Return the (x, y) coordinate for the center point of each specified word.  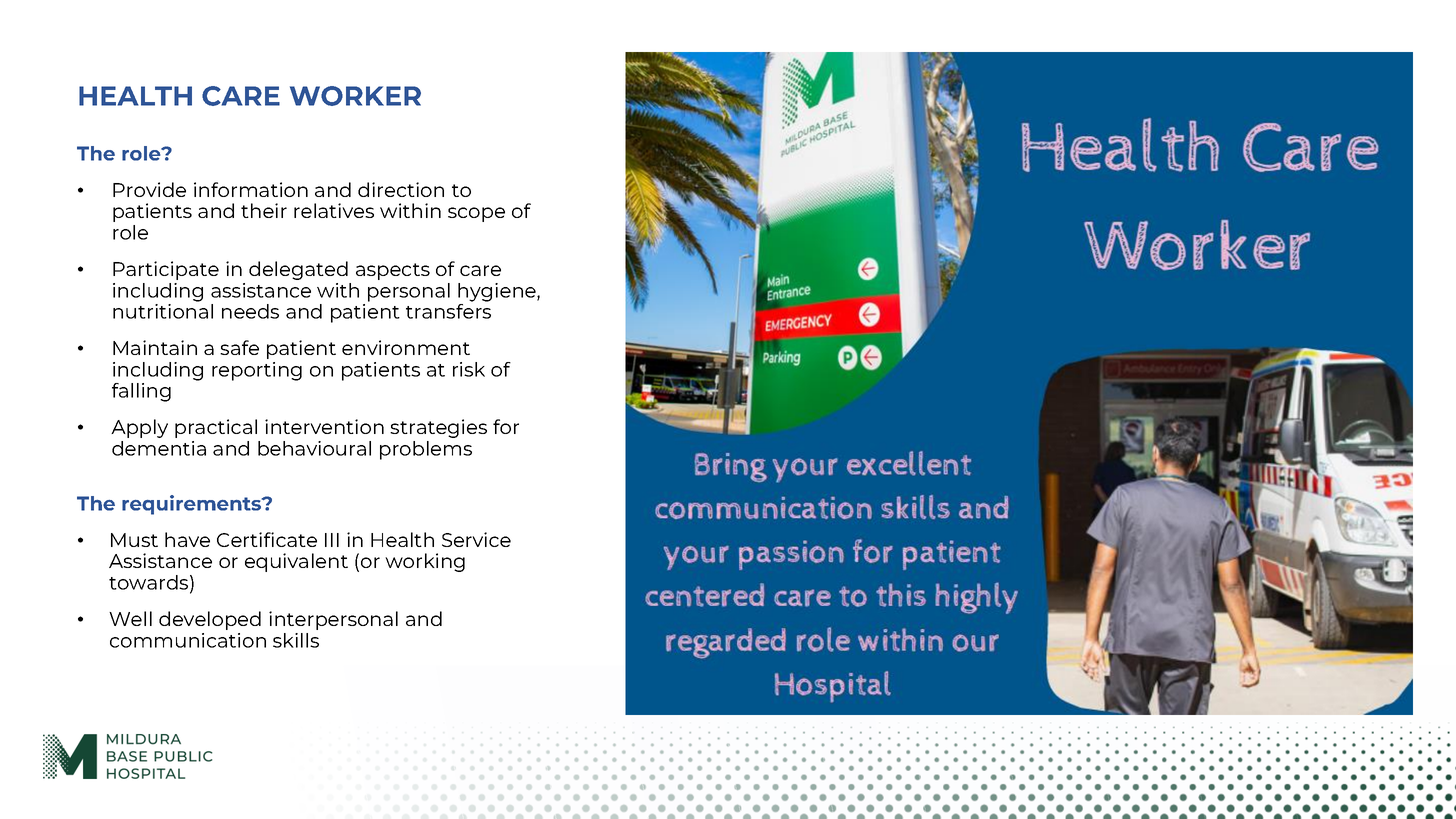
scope (476, 214)
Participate (166, 270)
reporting (257, 371)
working (425, 562)
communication (188, 640)
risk (469, 369)
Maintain (155, 347)
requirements (193, 505)
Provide (149, 189)
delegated (298, 270)
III (332, 540)
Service (476, 539)
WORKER (355, 96)
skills (296, 640)
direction (401, 189)
